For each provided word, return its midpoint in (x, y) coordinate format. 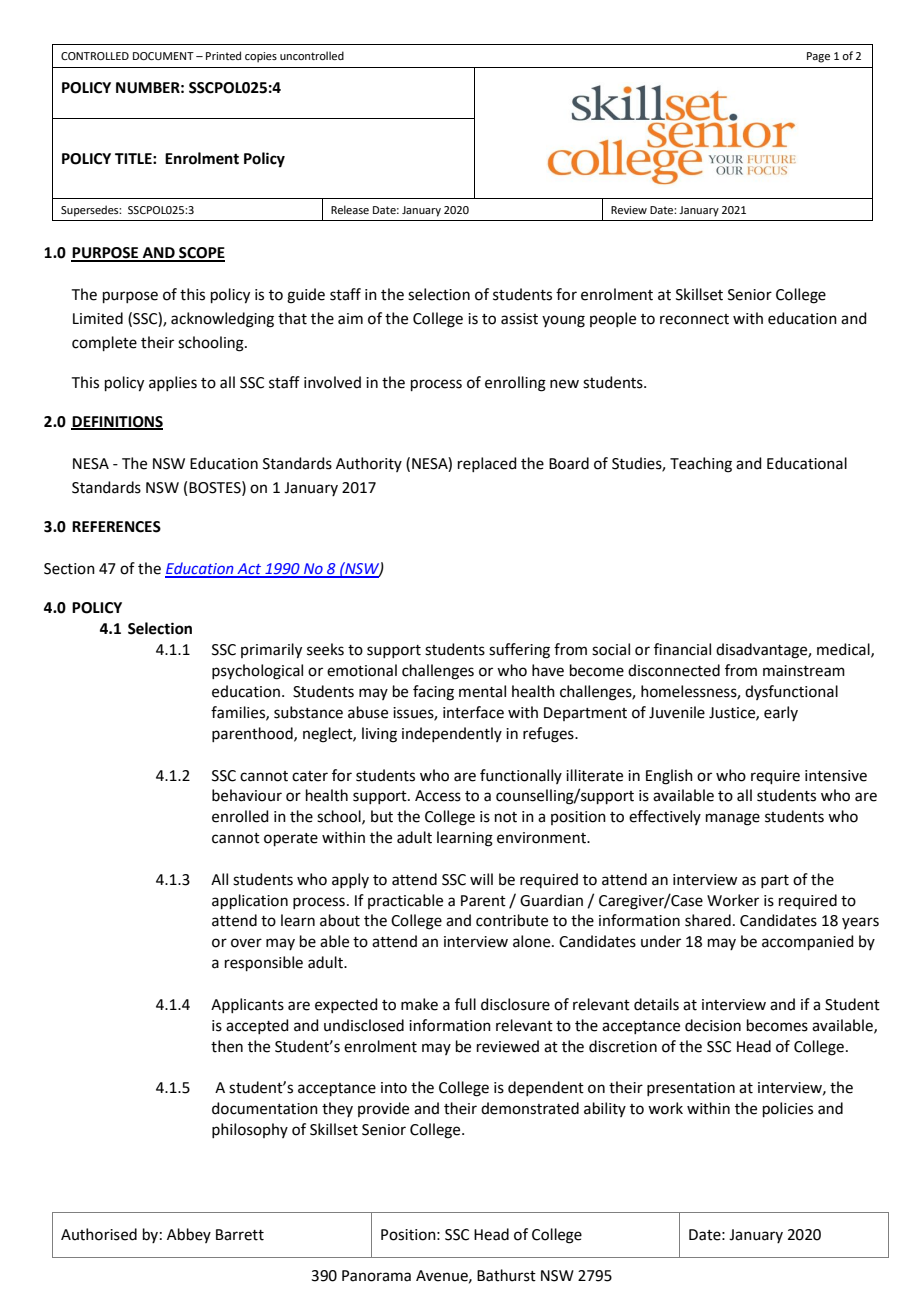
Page (818, 57)
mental (482, 691)
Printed (223, 55)
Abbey (189, 1235)
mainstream (804, 671)
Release (350, 209)
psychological (257, 672)
